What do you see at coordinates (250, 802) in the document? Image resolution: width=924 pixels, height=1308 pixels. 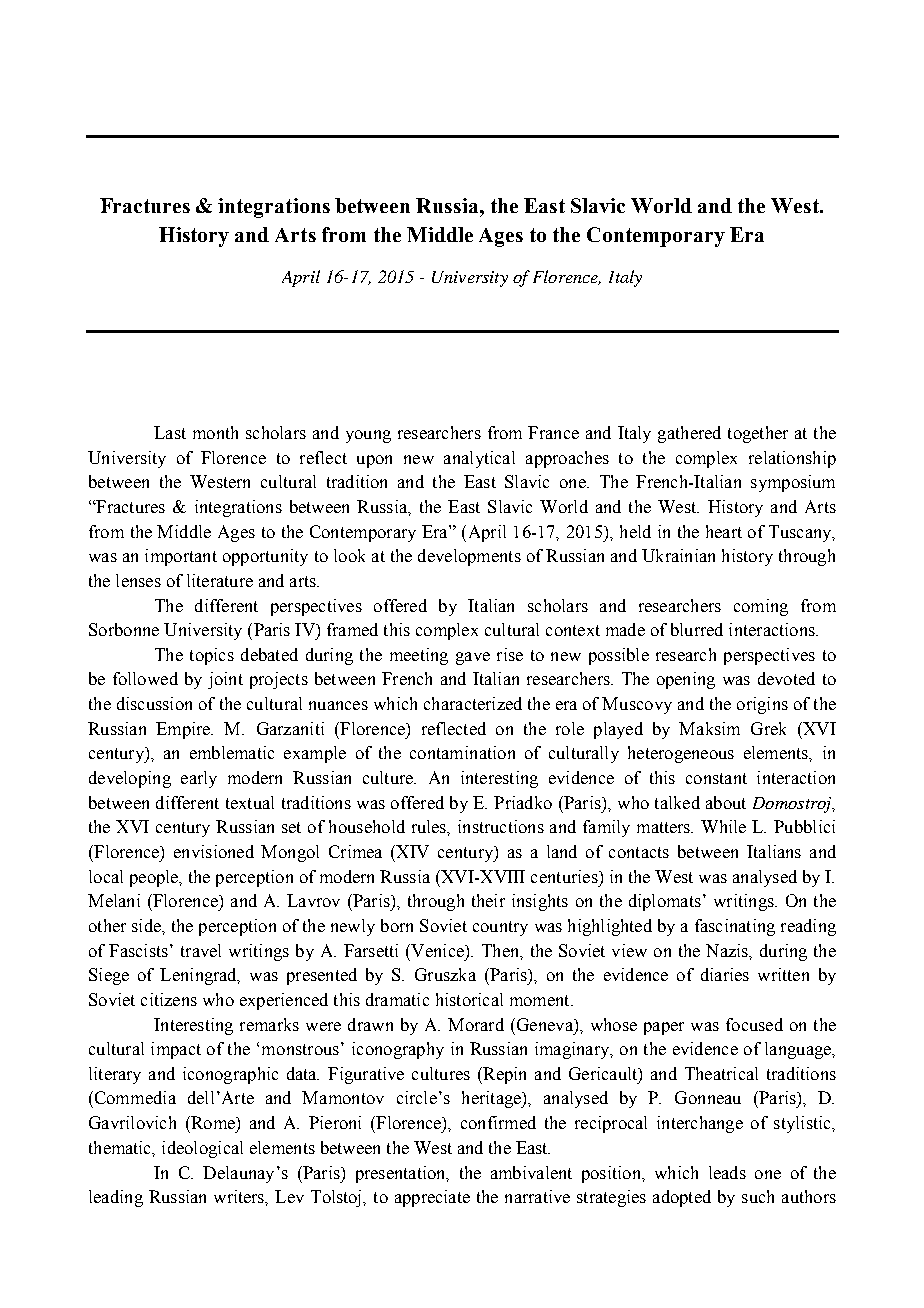 I see `textual` at bounding box center [250, 802].
